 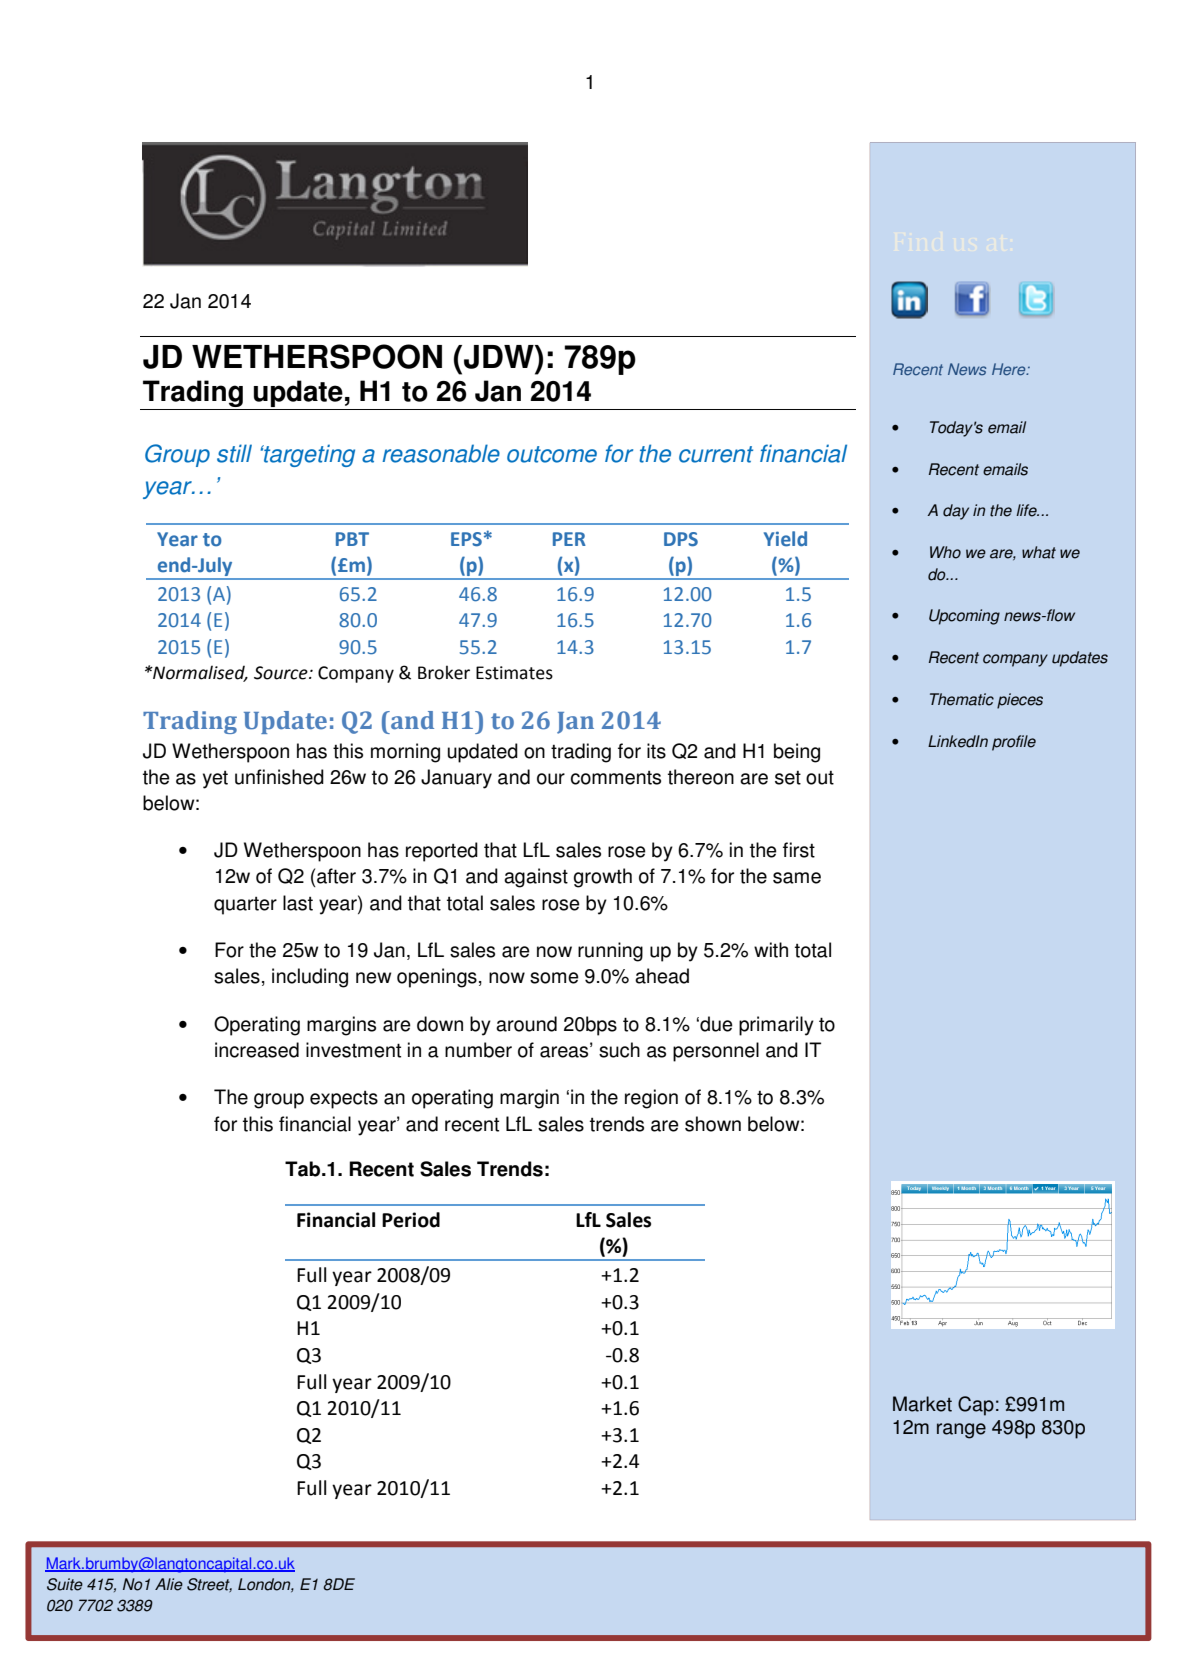 I want to click on range, so click(x=961, y=1431).
